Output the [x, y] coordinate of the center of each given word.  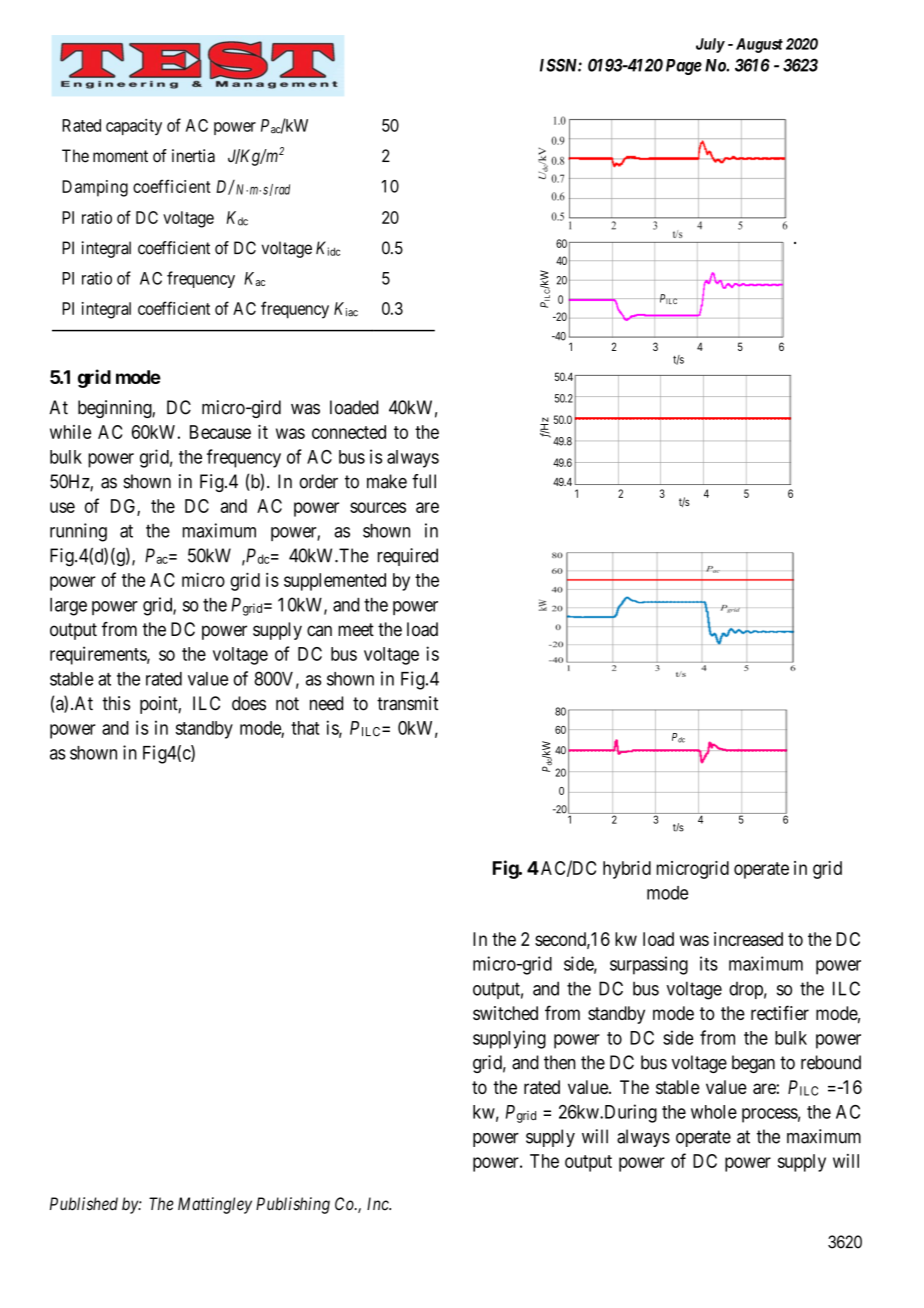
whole [714, 1112]
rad [282, 189]
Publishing [293, 1205]
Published [84, 1204]
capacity [134, 127]
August [759, 45]
